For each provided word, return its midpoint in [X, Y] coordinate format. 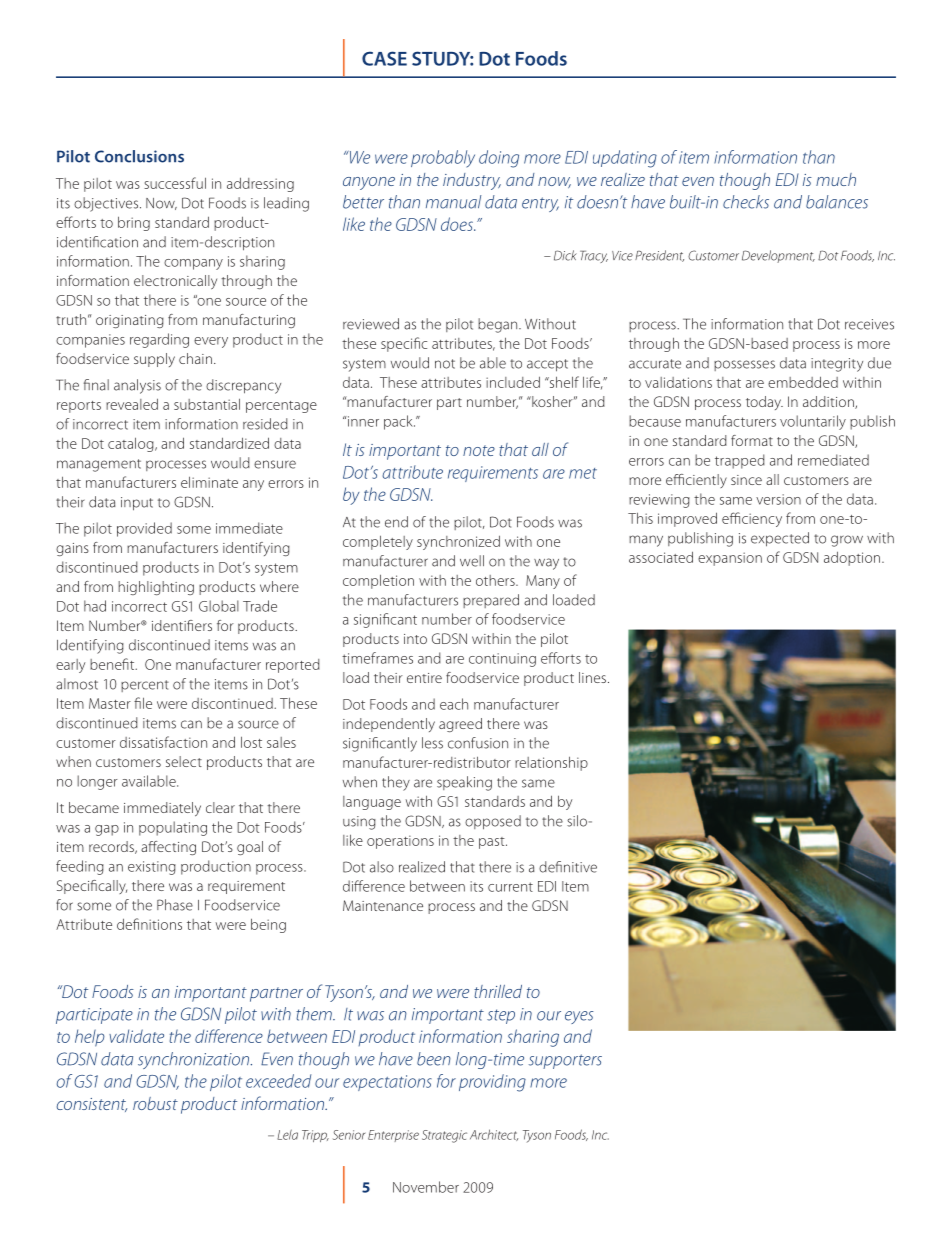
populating [173, 828]
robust [155, 1103]
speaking [464, 783]
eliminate [209, 482]
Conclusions [139, 156]
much [836, 179]
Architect [494, 1135]
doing [499, 159]
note [479, 450]
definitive [568, 867]
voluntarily [813, 422]
